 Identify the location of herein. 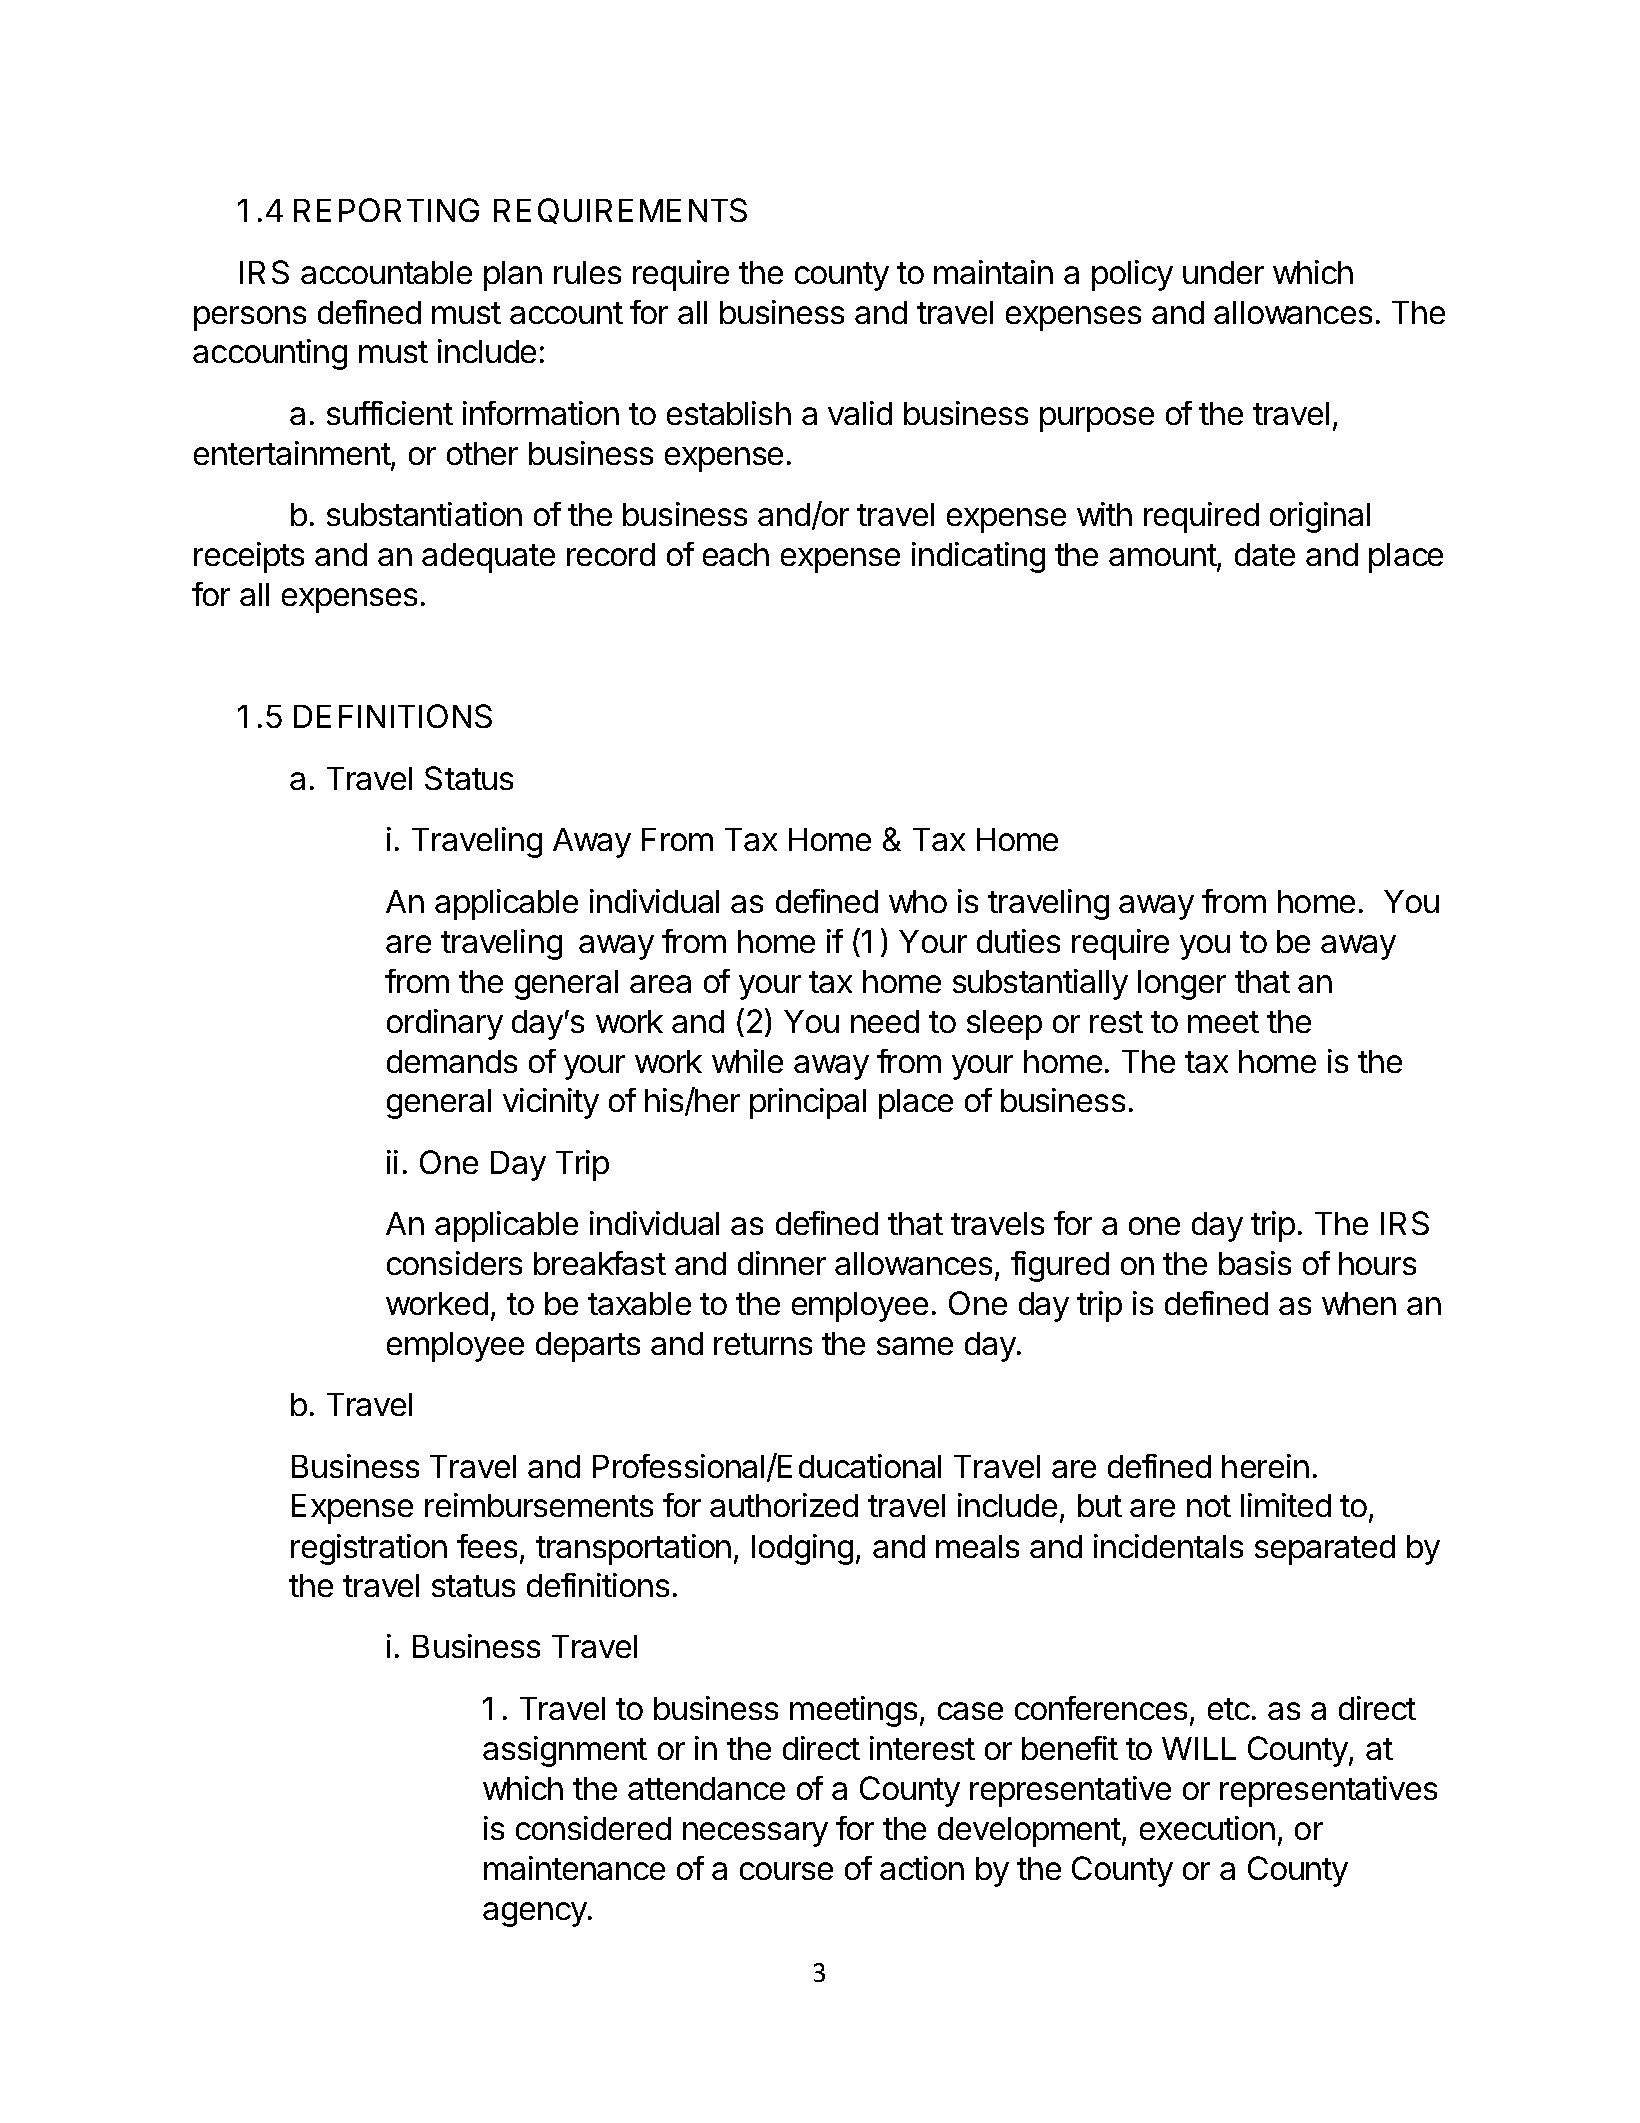
(1265, 1466).
